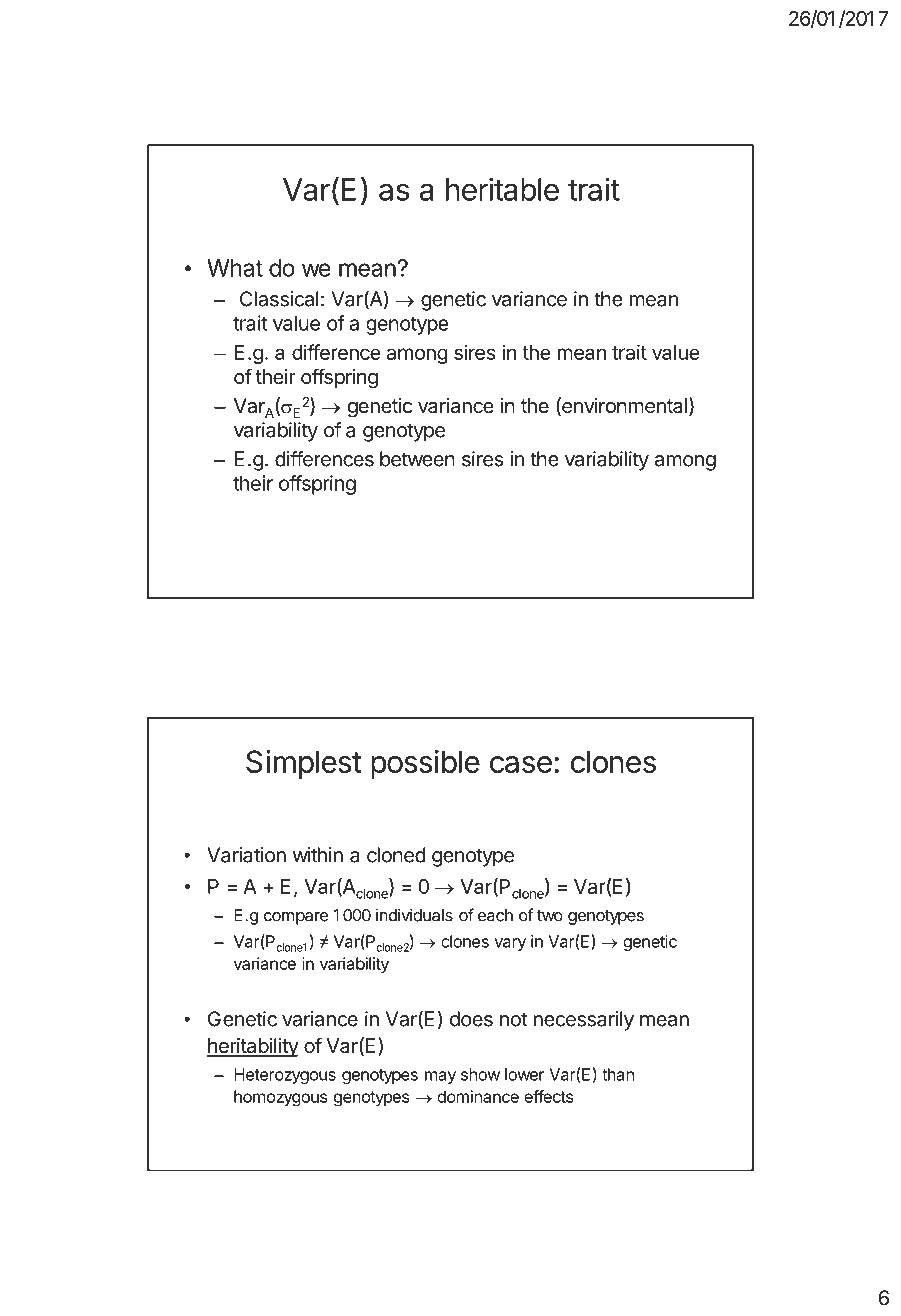  Describe the element at coordinates (417, 459) in the screenshot. I see `between` at that location.
